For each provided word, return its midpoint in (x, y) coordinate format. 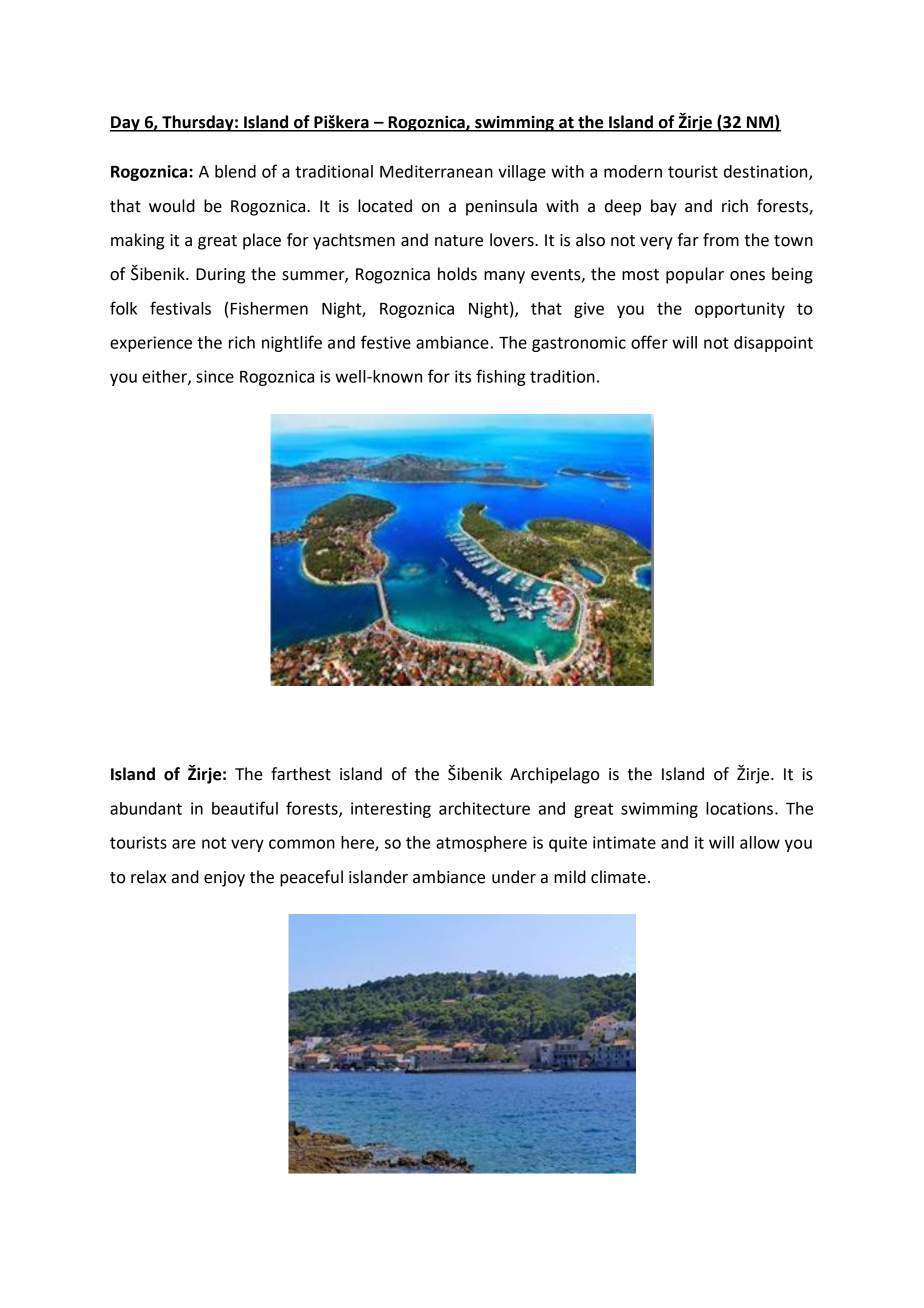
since (215, 376)
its (463, 376)
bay (664, 207)
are (184, 844)
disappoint (773, 344)
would (172, 206)
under (514, 877)
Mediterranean (436, 171)
